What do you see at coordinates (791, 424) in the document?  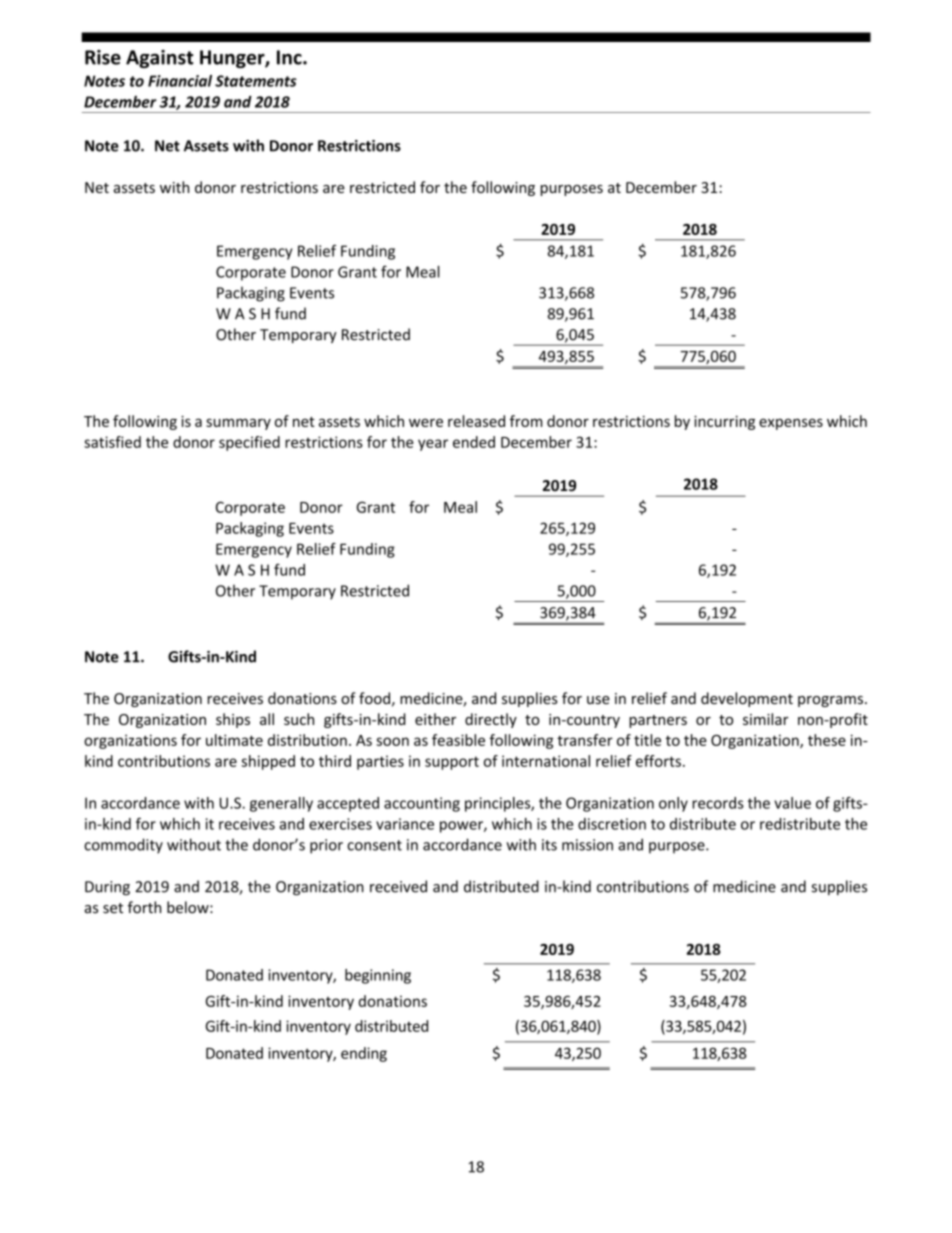 I see `expenses` at bounding box center [791, 424].
